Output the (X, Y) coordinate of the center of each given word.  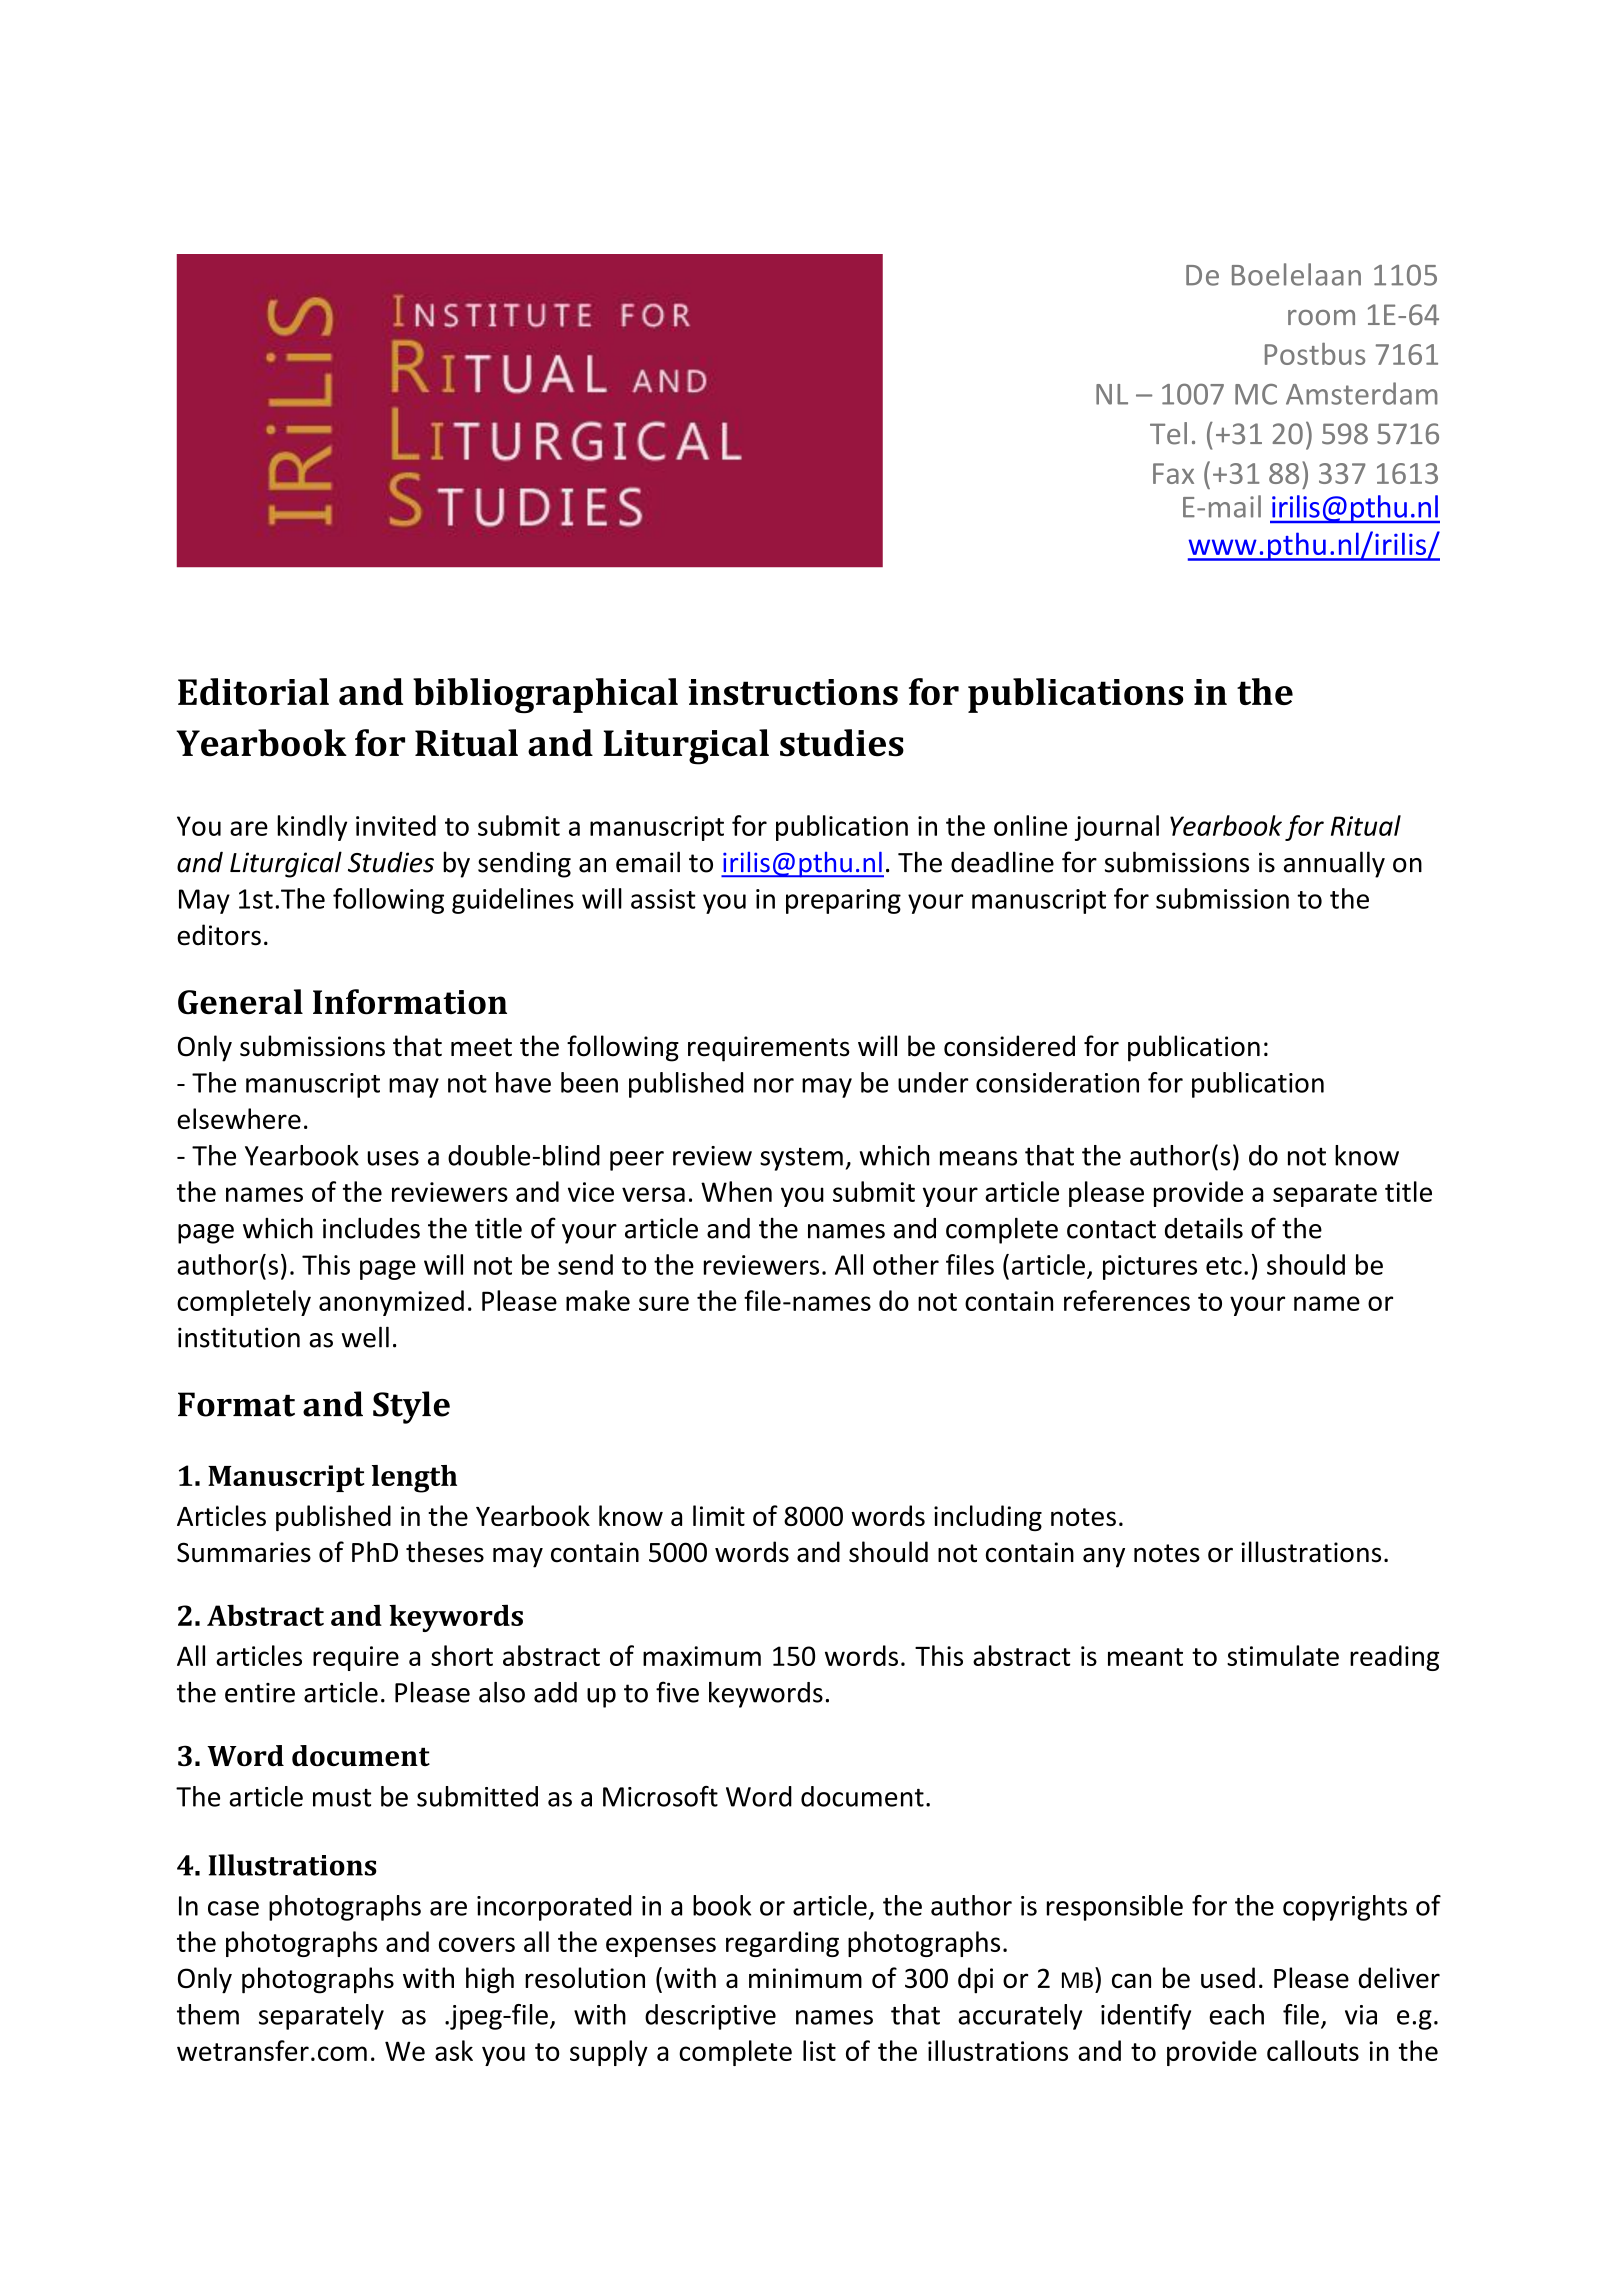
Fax (1173, 473)
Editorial (253, 691)
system (801, 1159)
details (1204, 1228)
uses (393, 1158)
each (1236, 2014)
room (1321, 317)
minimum (805, 1978)
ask (454, 2050)
